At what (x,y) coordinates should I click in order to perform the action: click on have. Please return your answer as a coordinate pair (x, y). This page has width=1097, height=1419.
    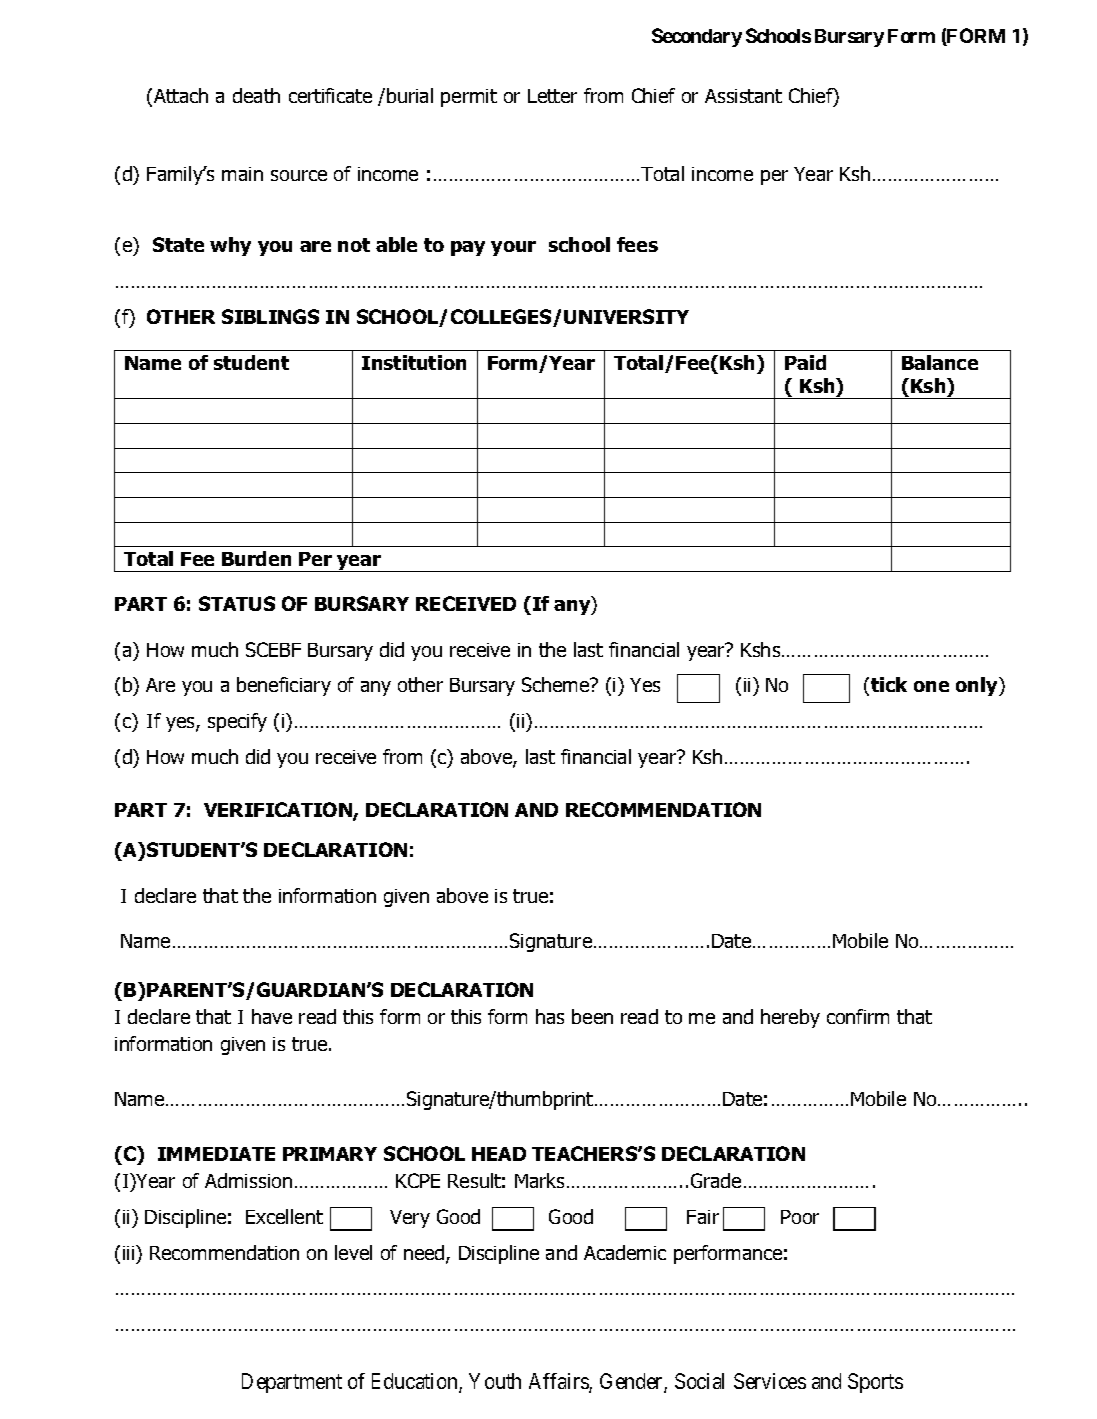
    Looking at the image, I should click on (272, 1016).
